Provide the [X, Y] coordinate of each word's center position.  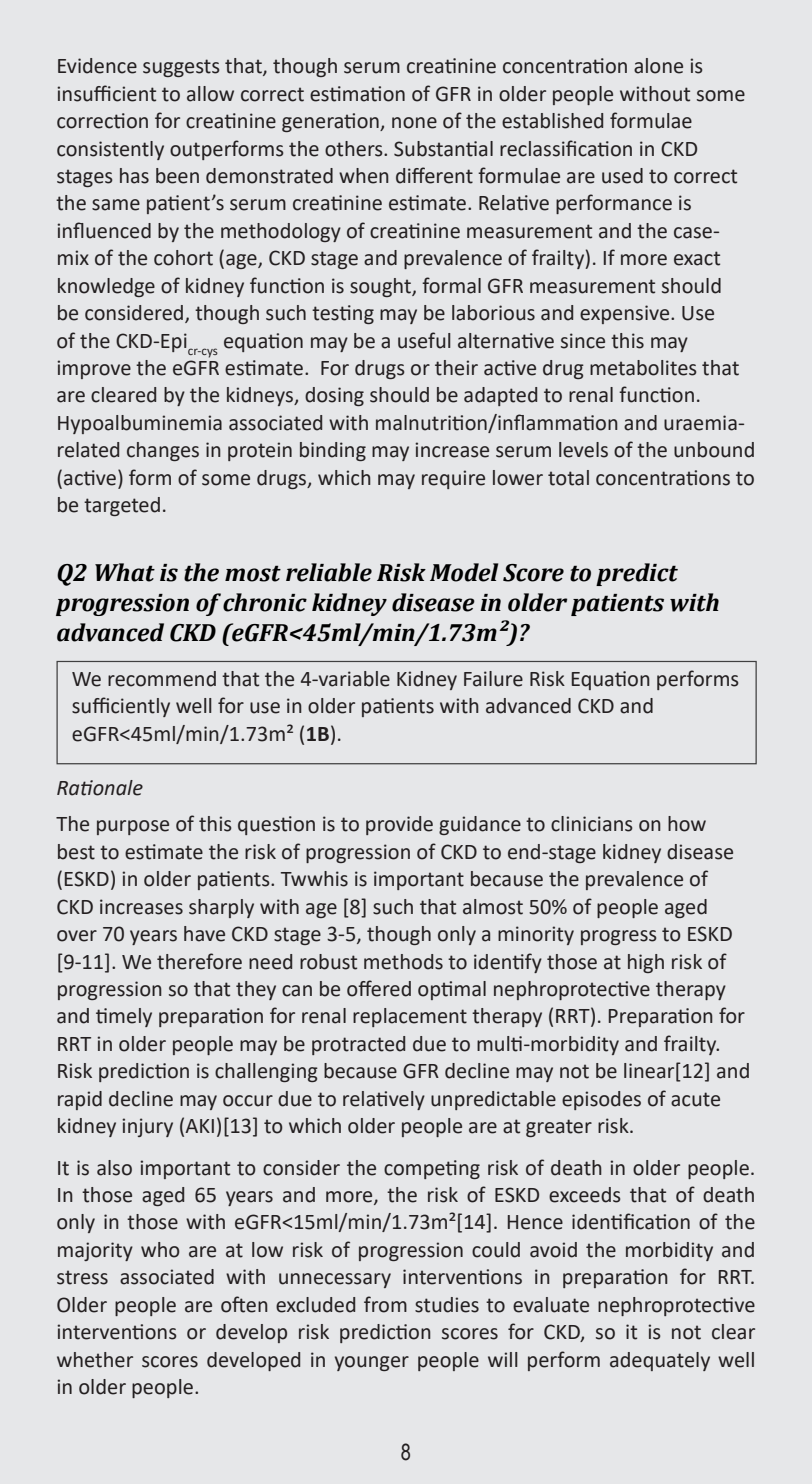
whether [95, 1360]
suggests [181, 68]
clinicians [592, 824]
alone [658, 66]
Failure [493, 679]
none [414, 123]
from [385, 1304]
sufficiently [121, 707]
